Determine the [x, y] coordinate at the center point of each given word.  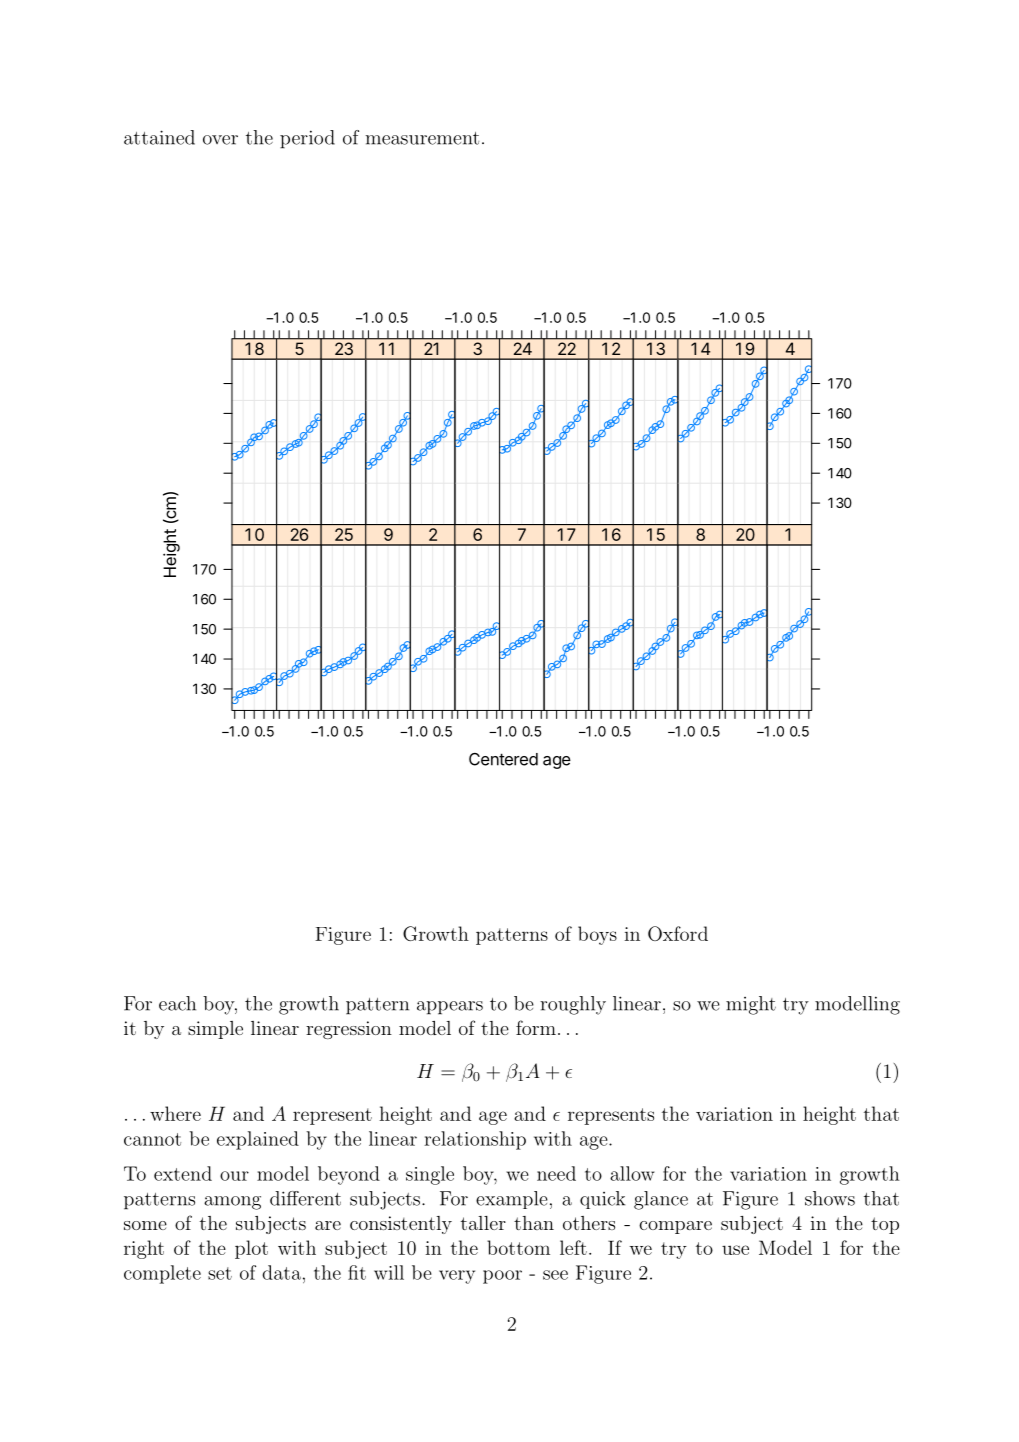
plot [251, 1249]
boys [597, 935]
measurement [422, 138]
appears [450, 1008]
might [751, 1005]
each [177, 1003]
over [220, 140]
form [536, 1027]
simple [215, 1030]
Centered [503, 759]
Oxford [678, 933]
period [307, 139]
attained [159, 137]
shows [830, 1198]
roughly [573, 1005]
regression [349, 1030]
